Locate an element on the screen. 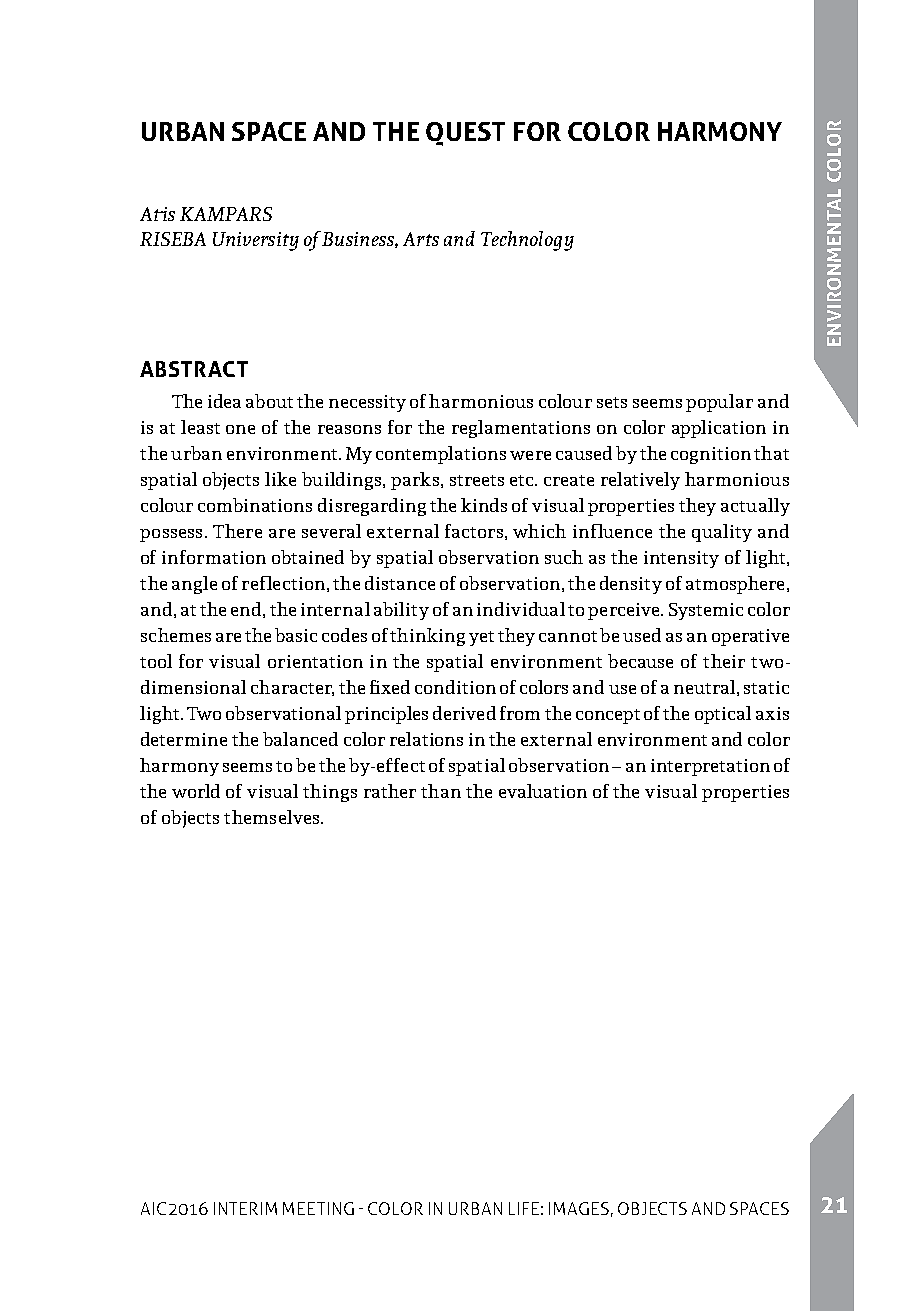  IMAGES is located at coordinates (579, 1208).
